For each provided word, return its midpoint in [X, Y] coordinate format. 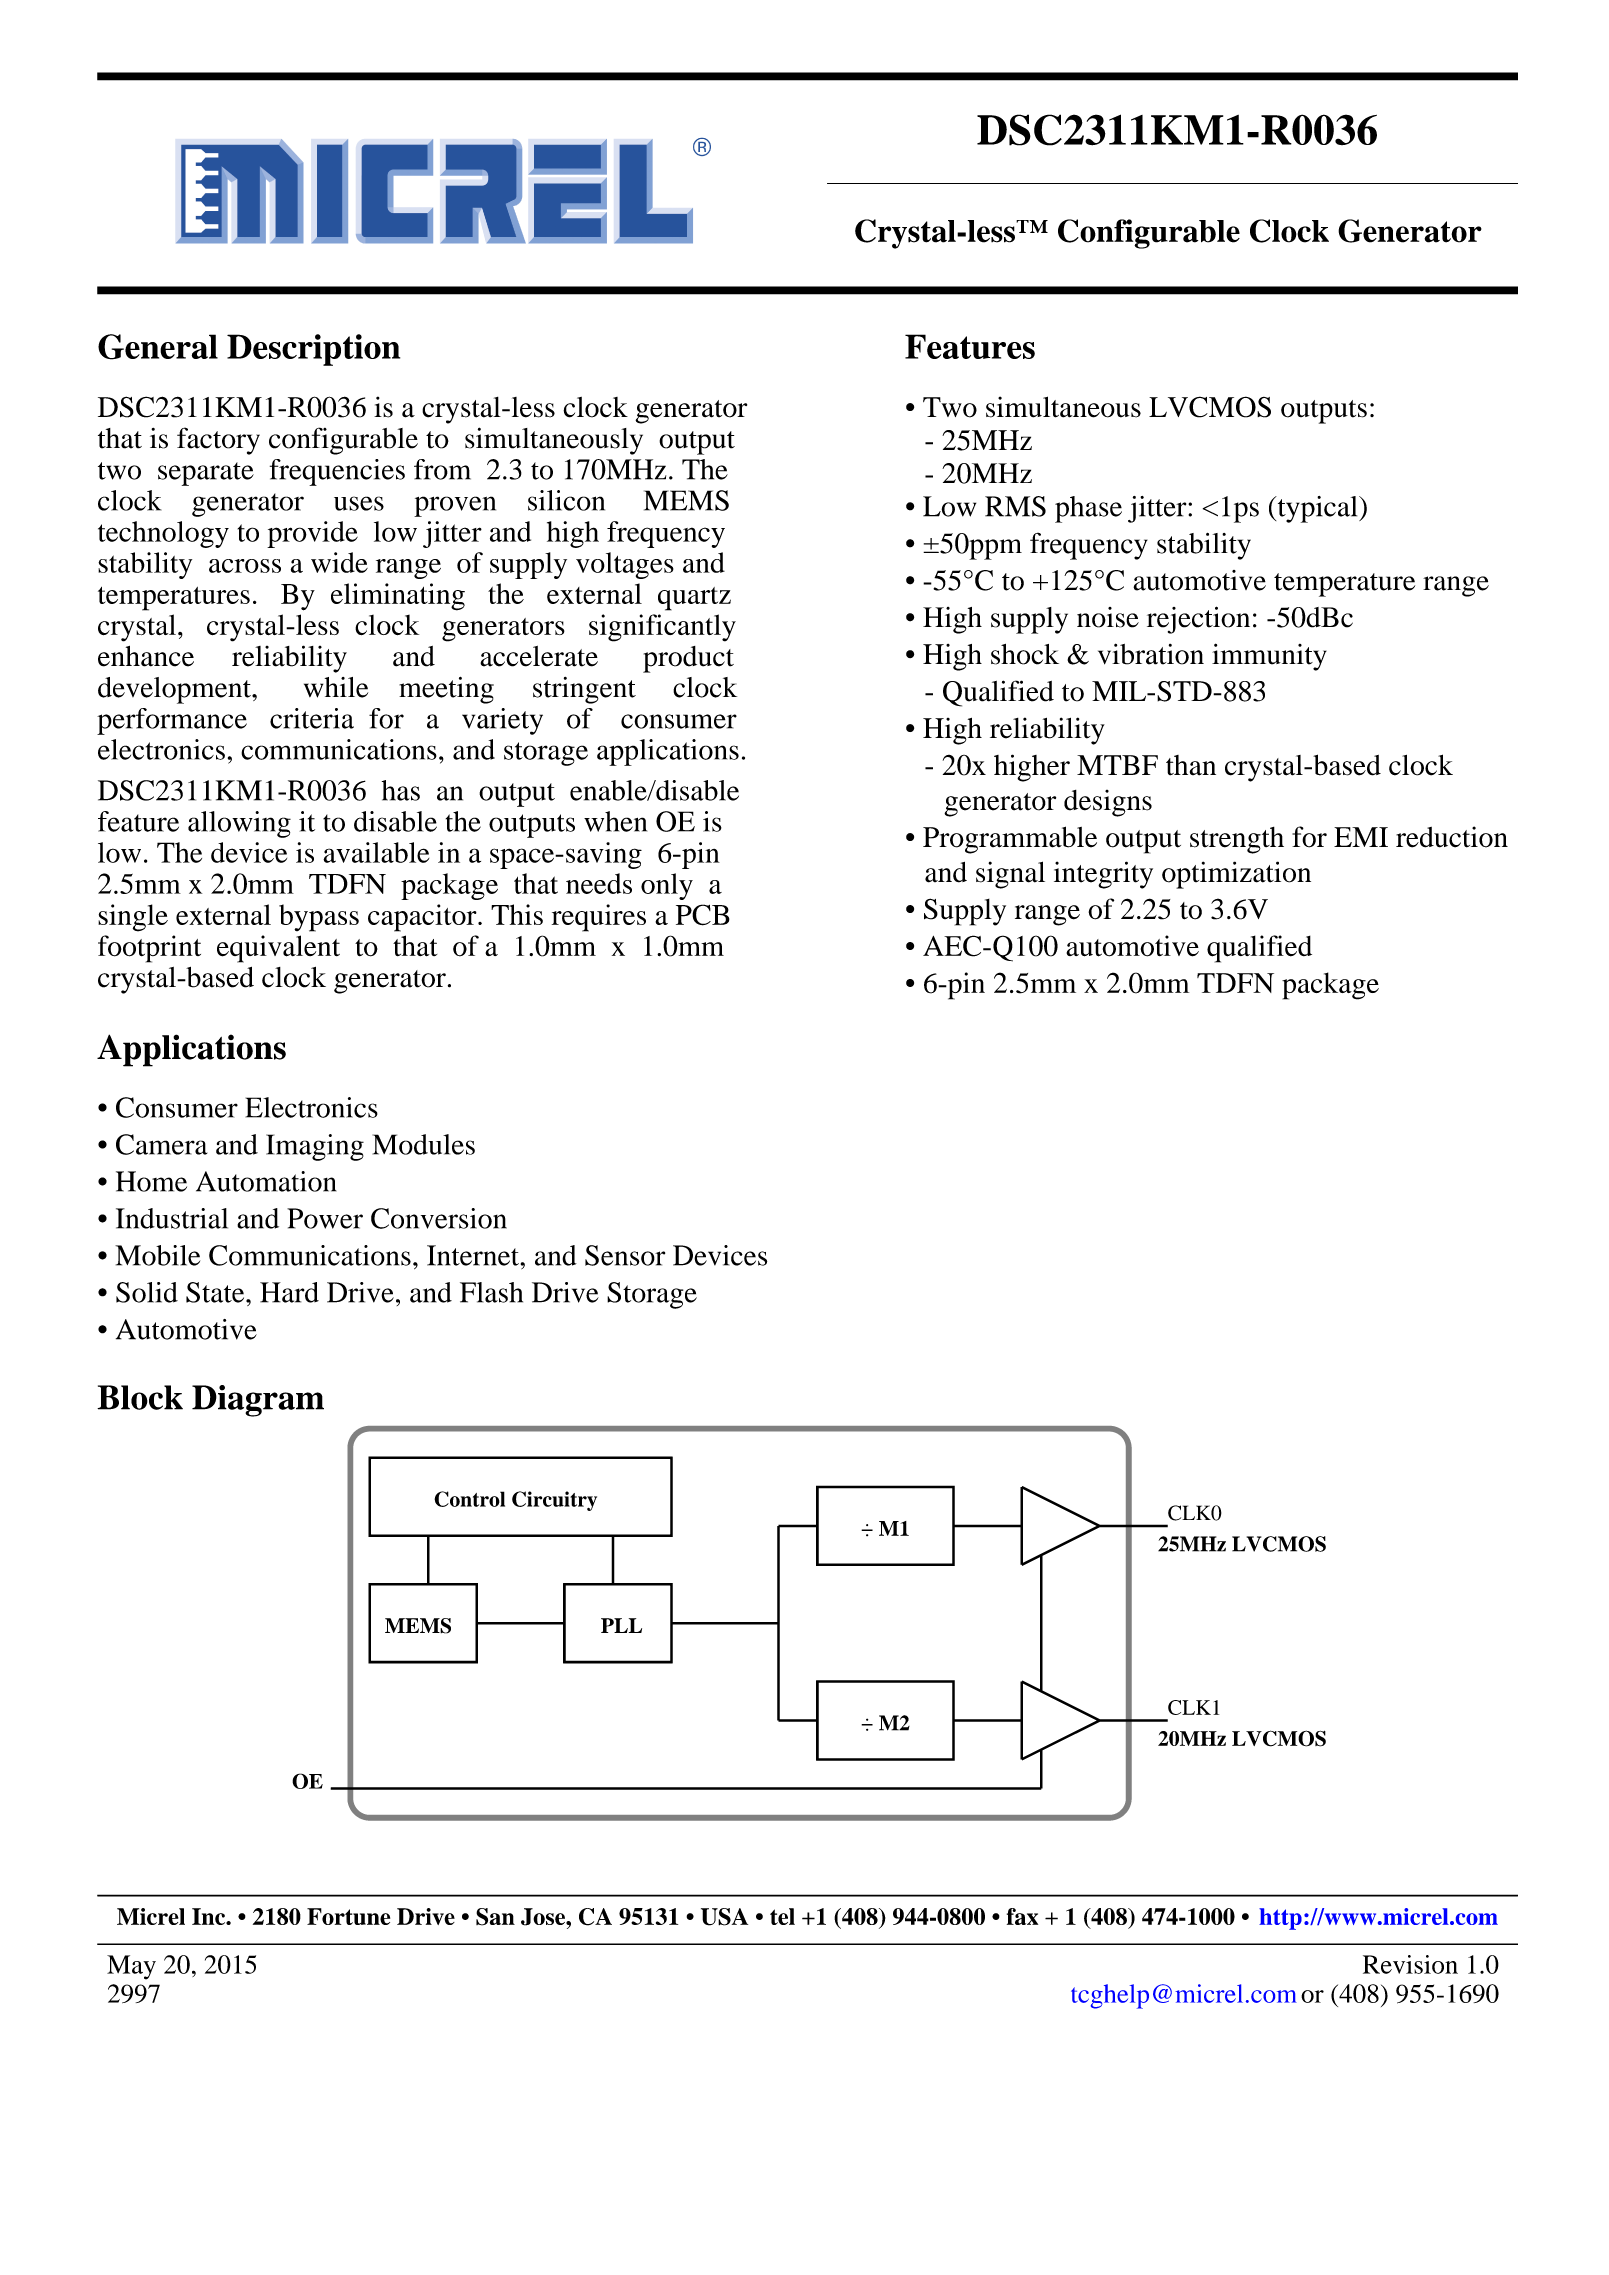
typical [1317, 509]
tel [782, 1916]
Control [469, 1499]
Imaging [315, 1147]
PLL [621, 1625]
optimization [1236, 875]
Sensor [625, 1255]
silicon [566, 500]
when [615, 821]
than [1191, 765]
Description [313, 350]
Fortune [348, 1916]
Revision [1410, 1964]
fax [1022, 1916]
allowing [239, 824]
